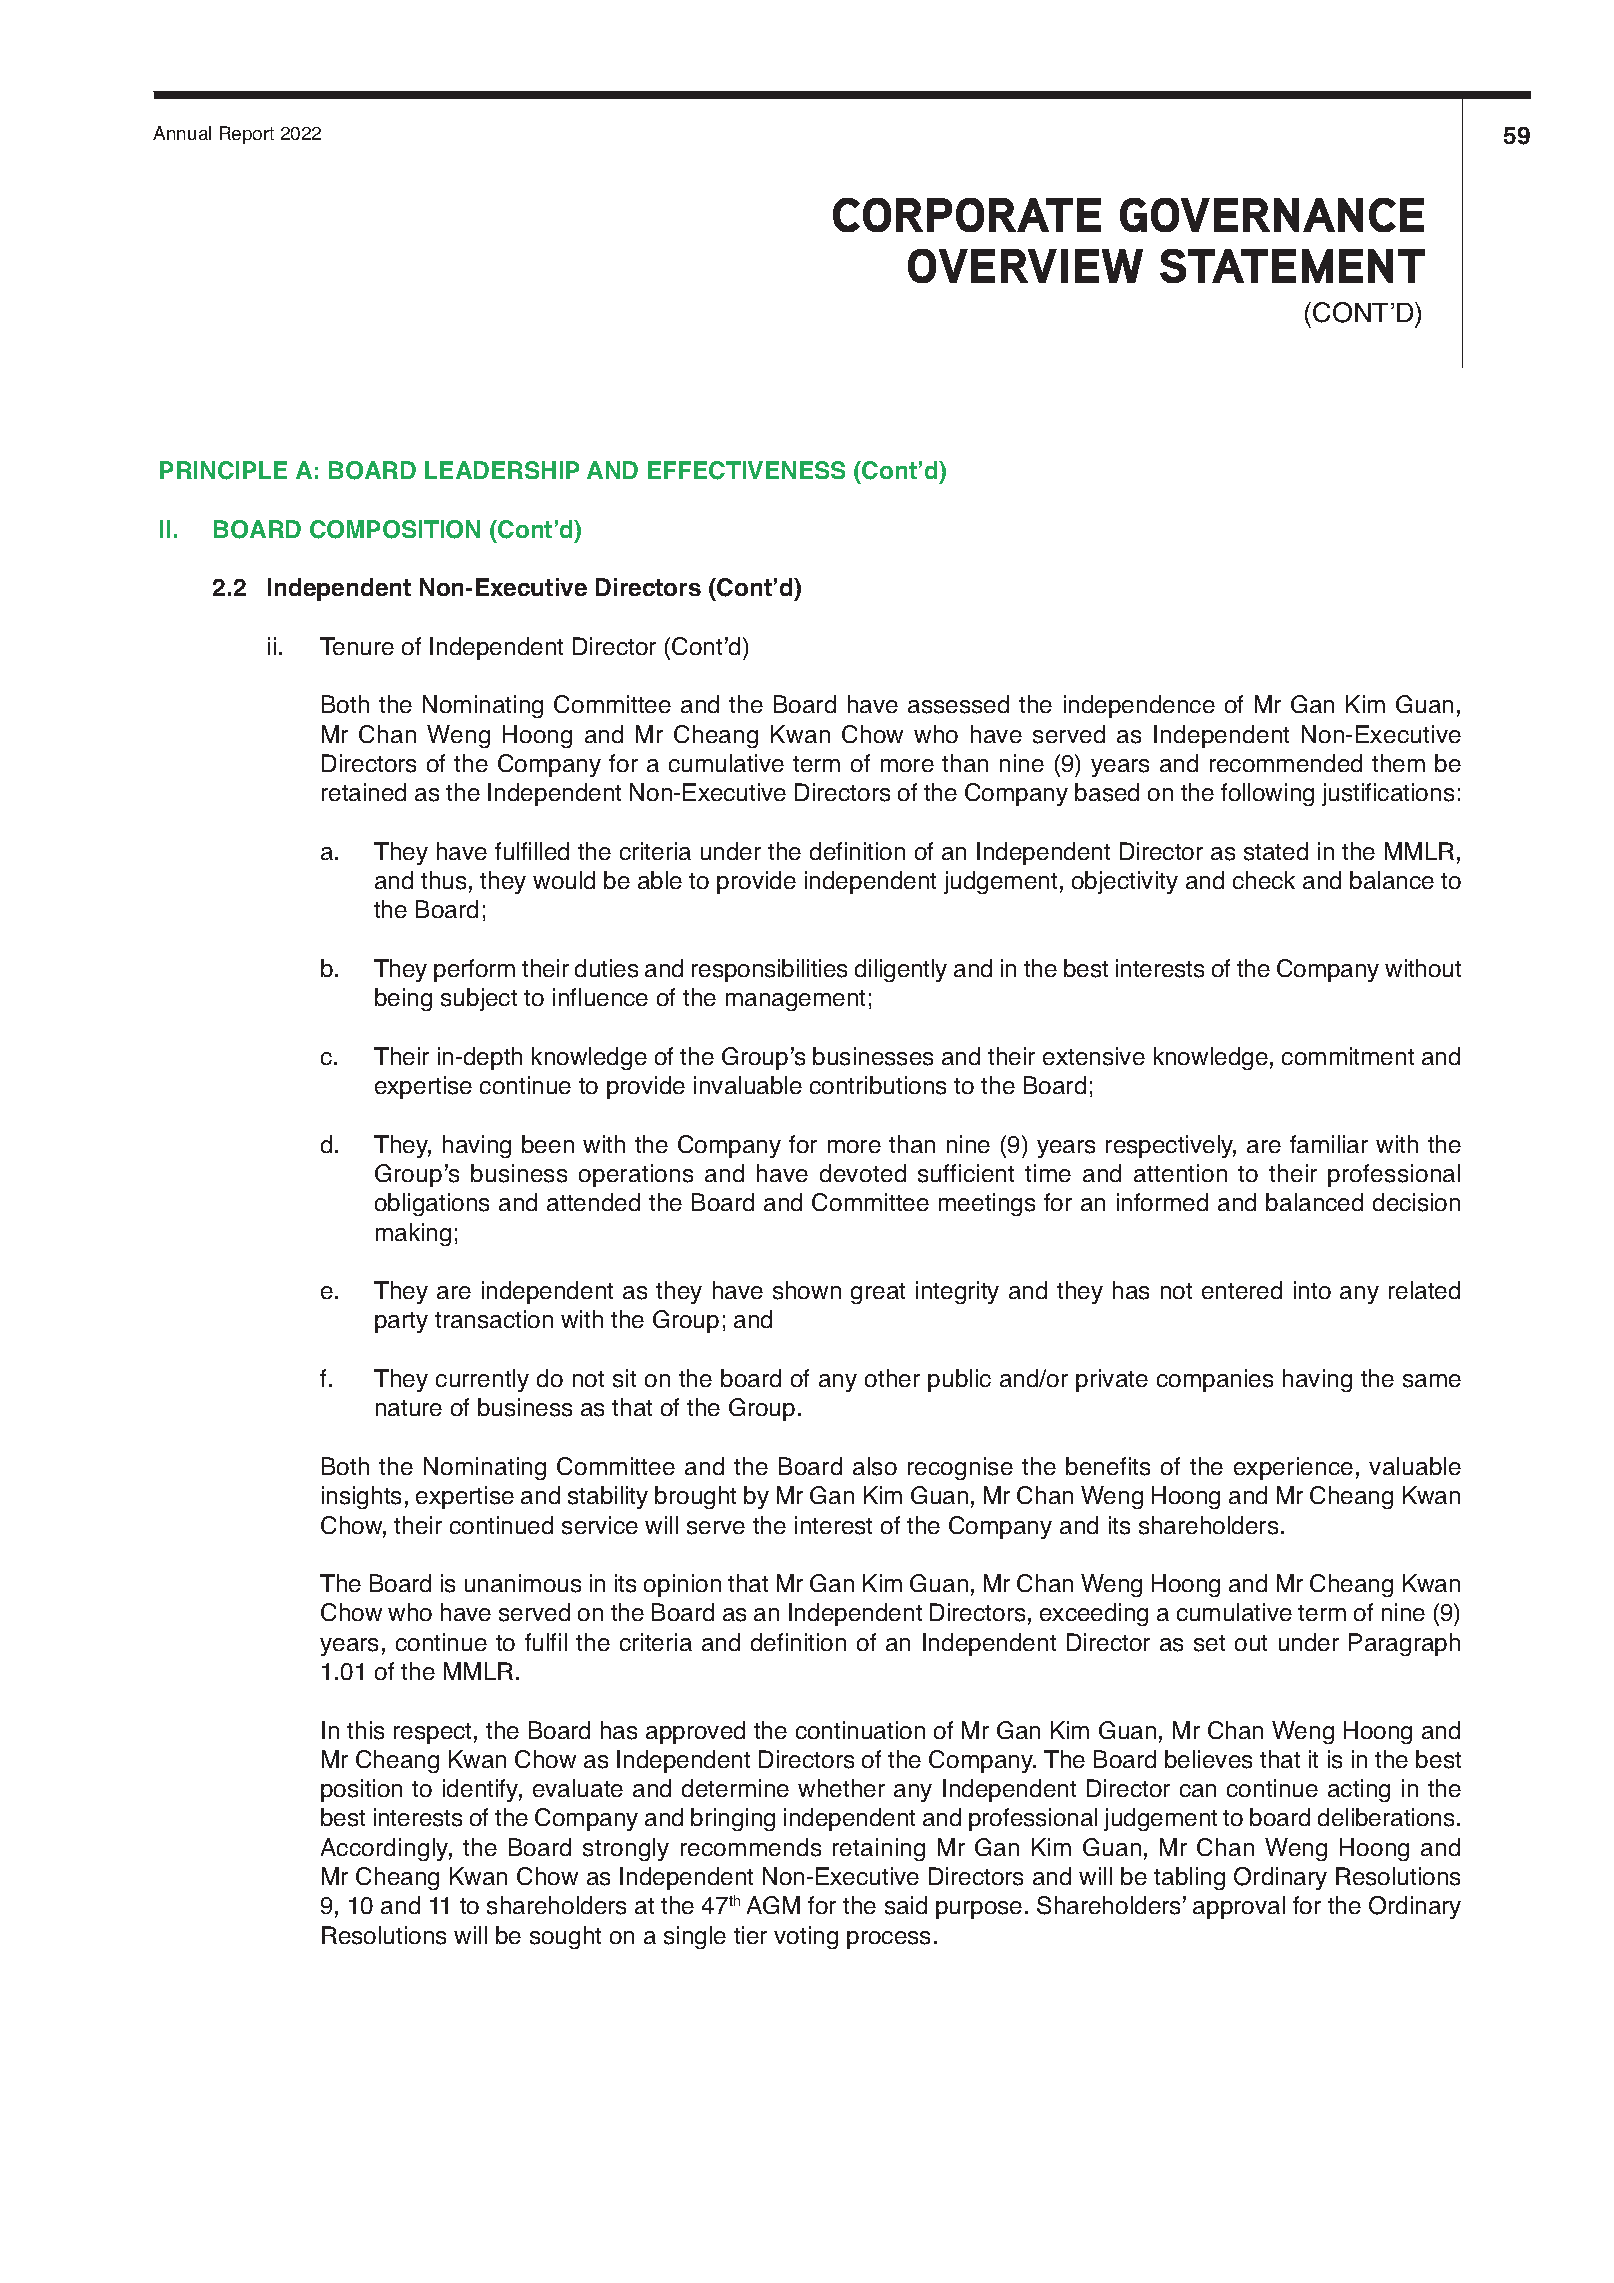  I want to click on management, so click(795, 1000).
